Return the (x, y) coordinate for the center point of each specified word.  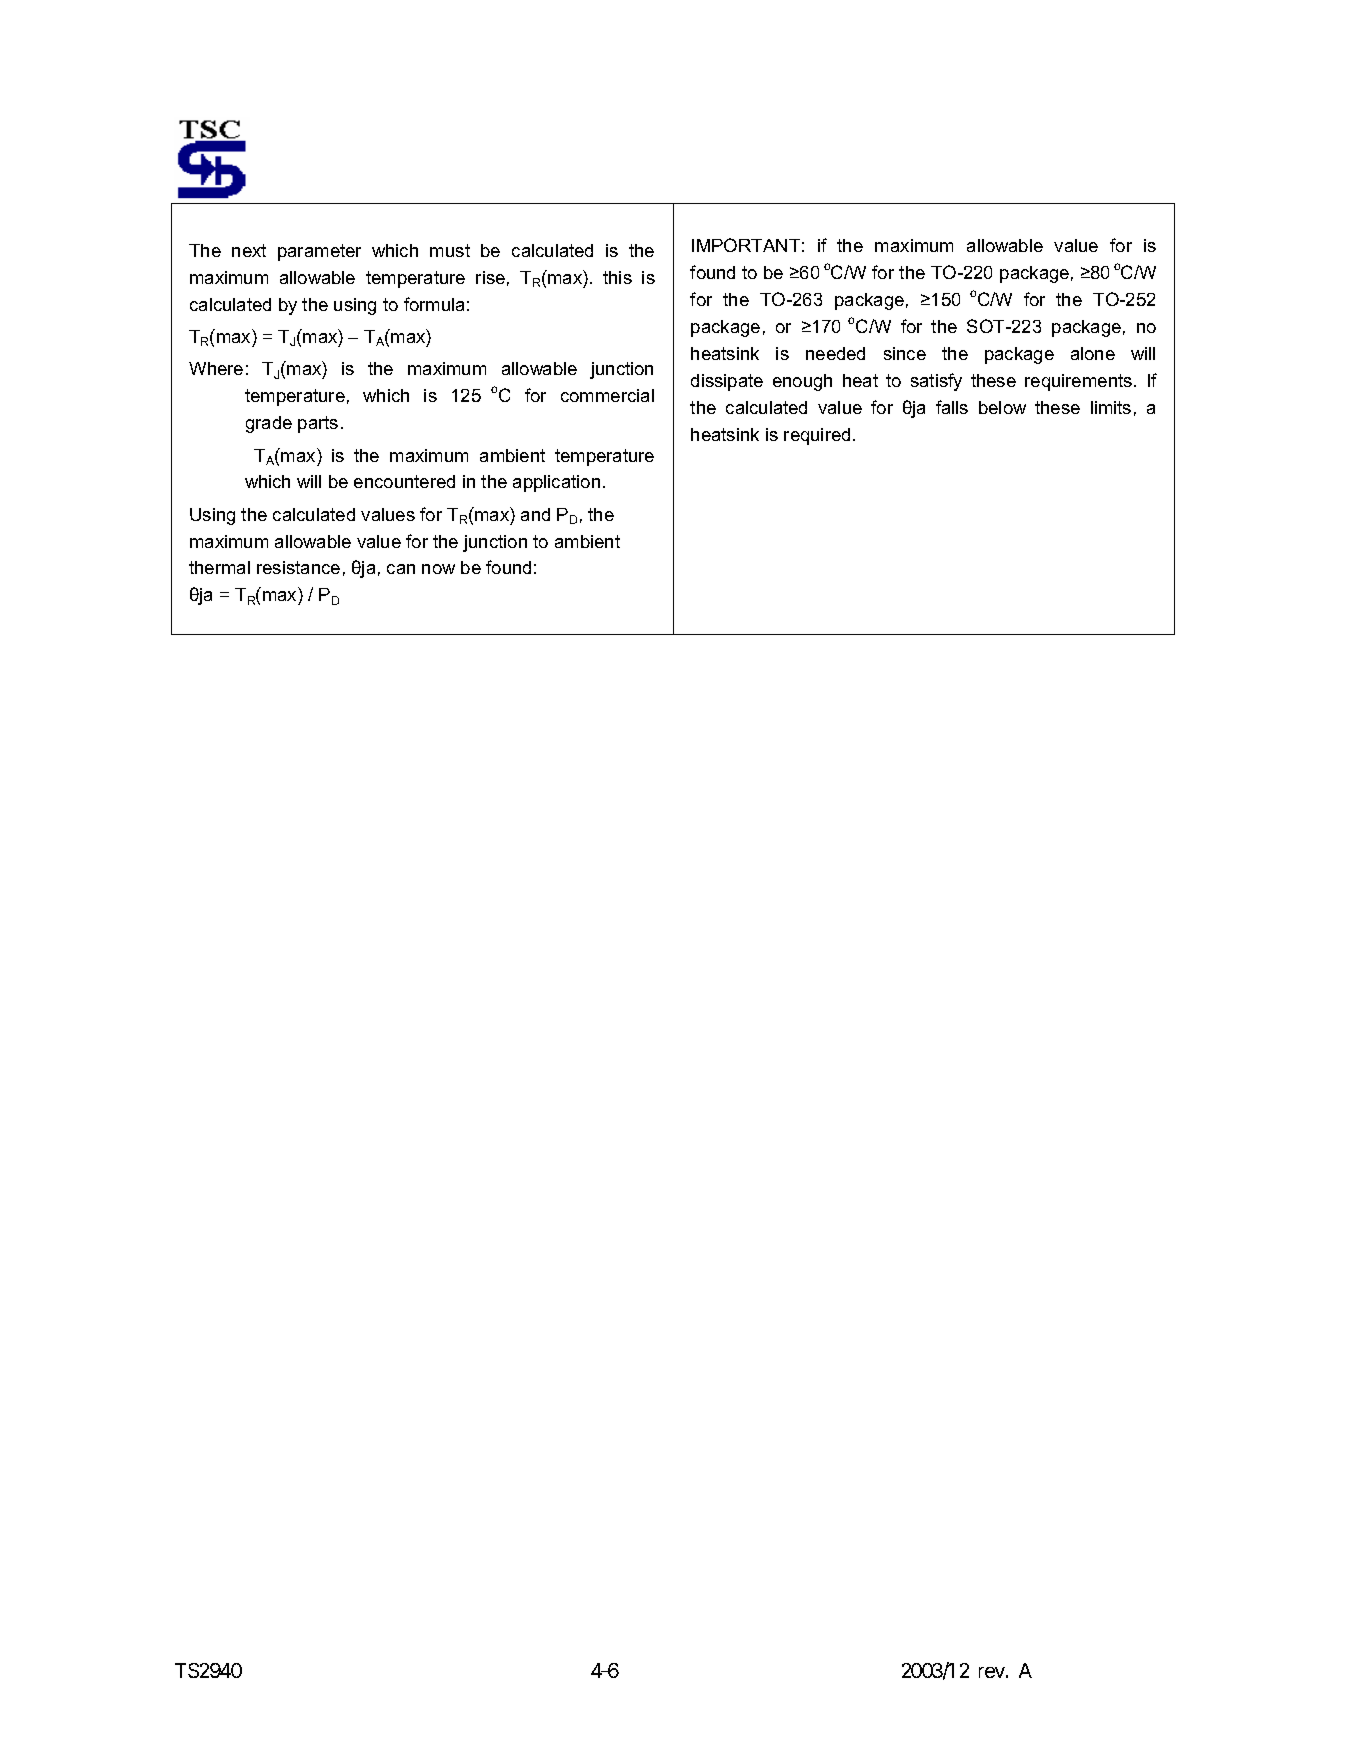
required (817, 436)
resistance (298, 567)
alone (1093, 353)
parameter (319, 252)
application (556, 483)
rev (992, 1672)
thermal (219, 567)
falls (952, 407)
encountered (404, 481)
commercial (607, 395)
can (401, 569)
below (1002, 407)
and (535, 514)
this (617, 277)
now (438, 569)
